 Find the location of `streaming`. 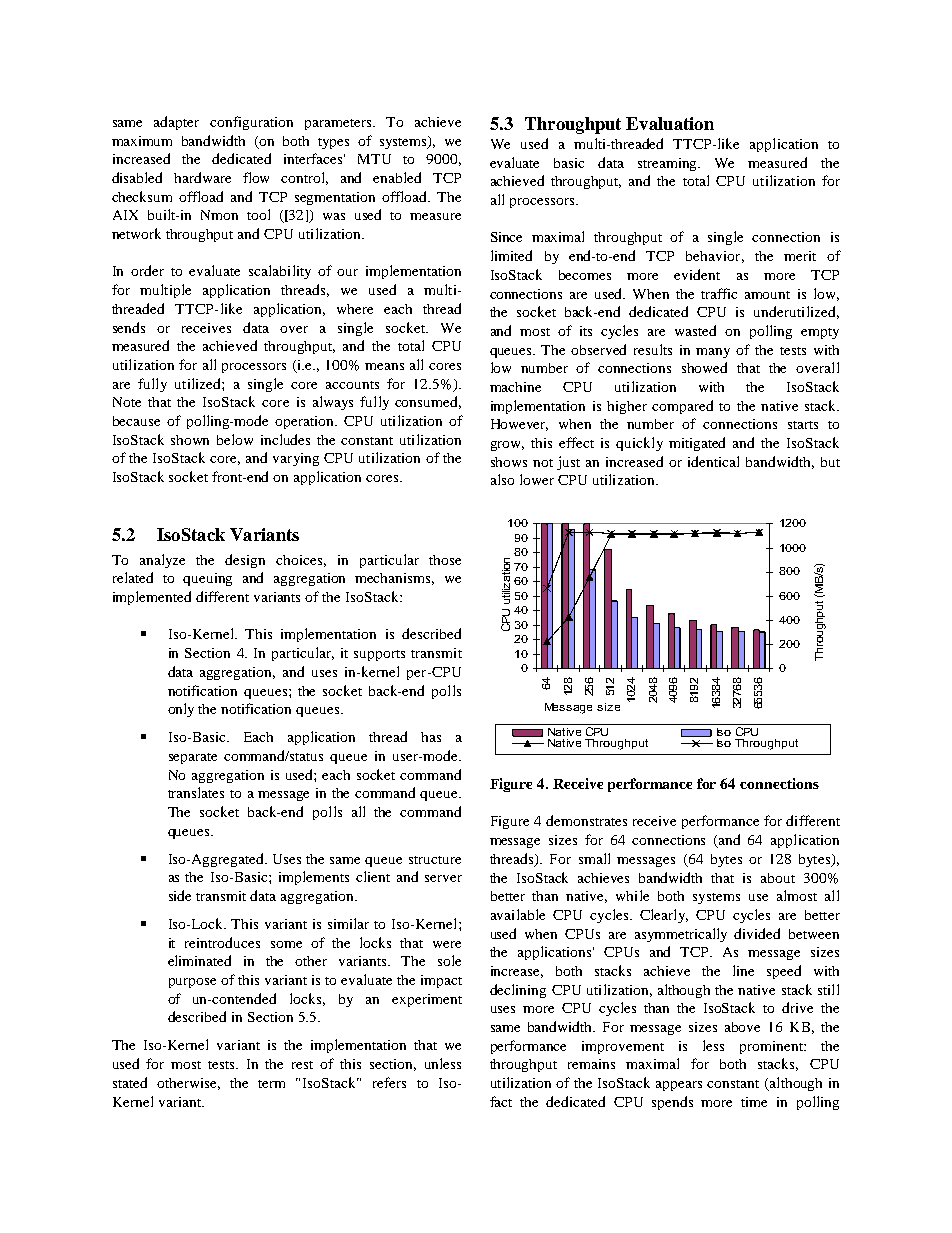

streaming is located at coordinates (669, 164).
